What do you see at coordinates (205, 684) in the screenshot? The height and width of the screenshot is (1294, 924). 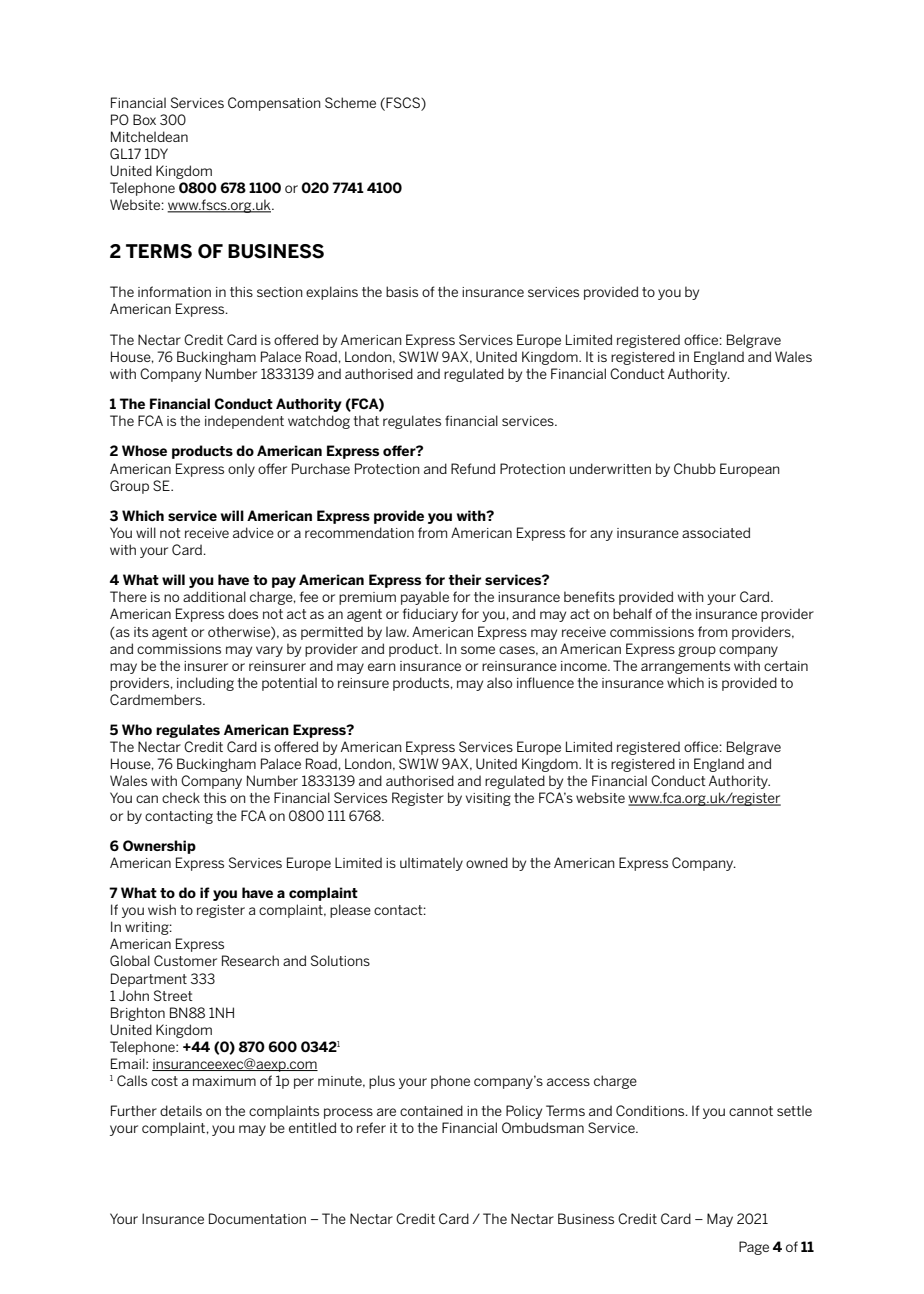 I see `including` at bounding box center [205, 684].
